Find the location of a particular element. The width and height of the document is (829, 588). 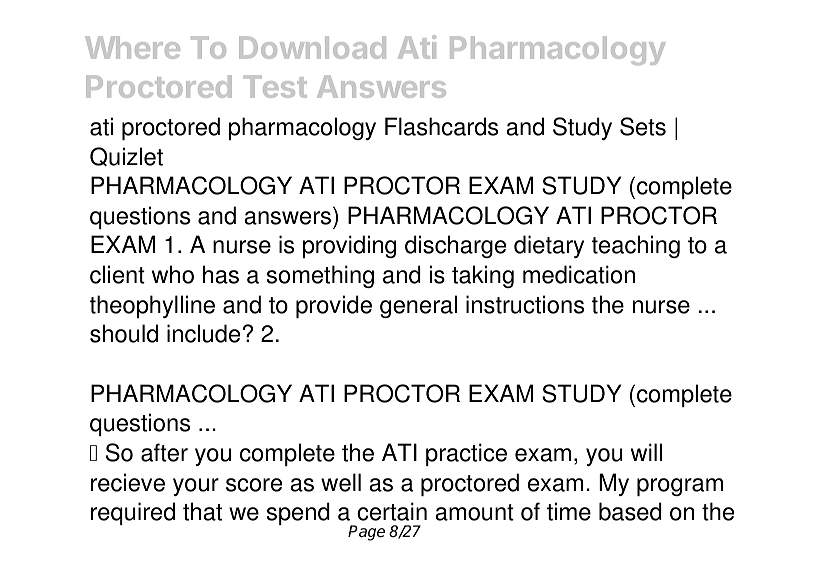

Where is located at coordinates (132, 47).
